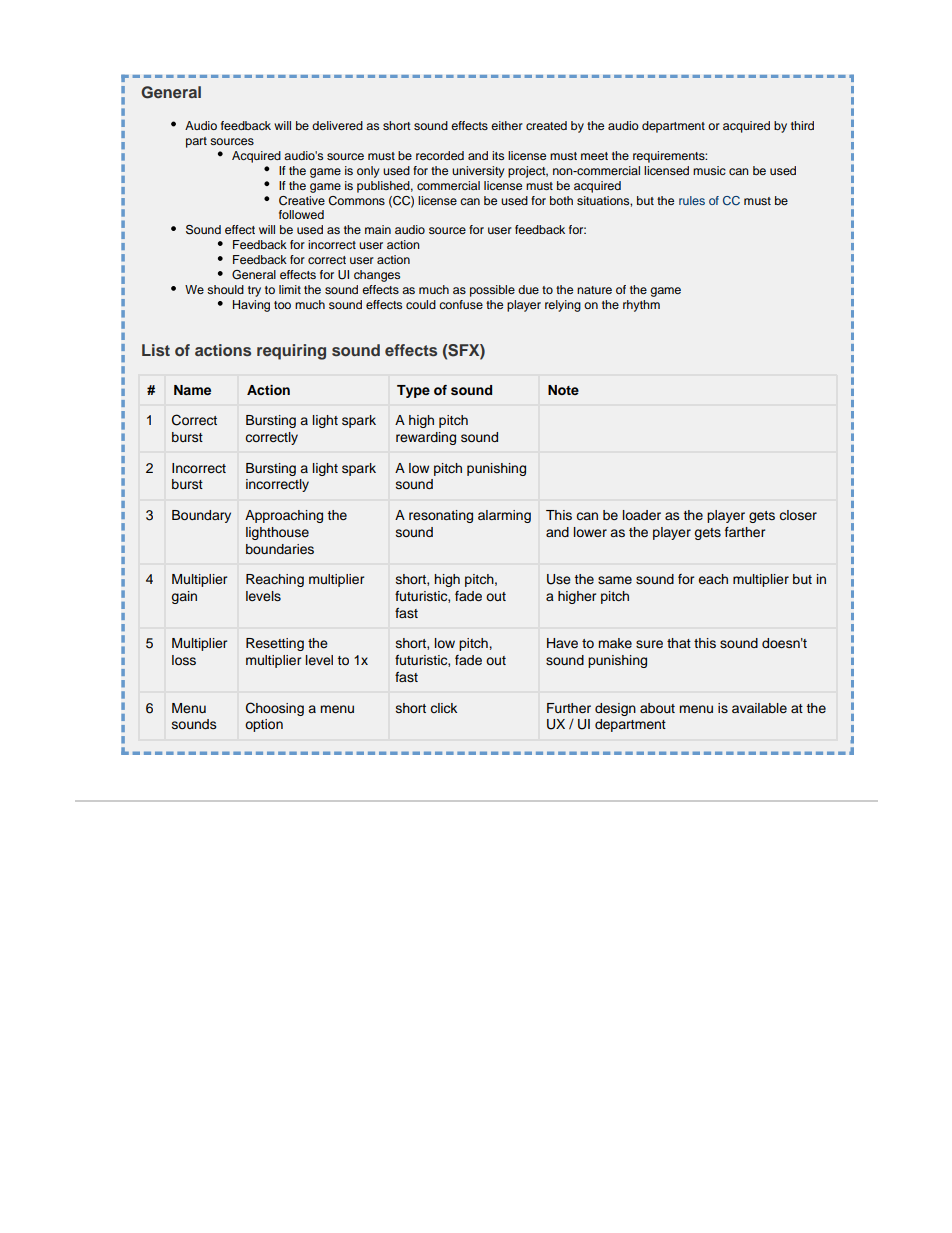 The width and height of the document is (952, 1233). Describe the element at coordinates (443, 708) in the document. I see `click` at that location.
